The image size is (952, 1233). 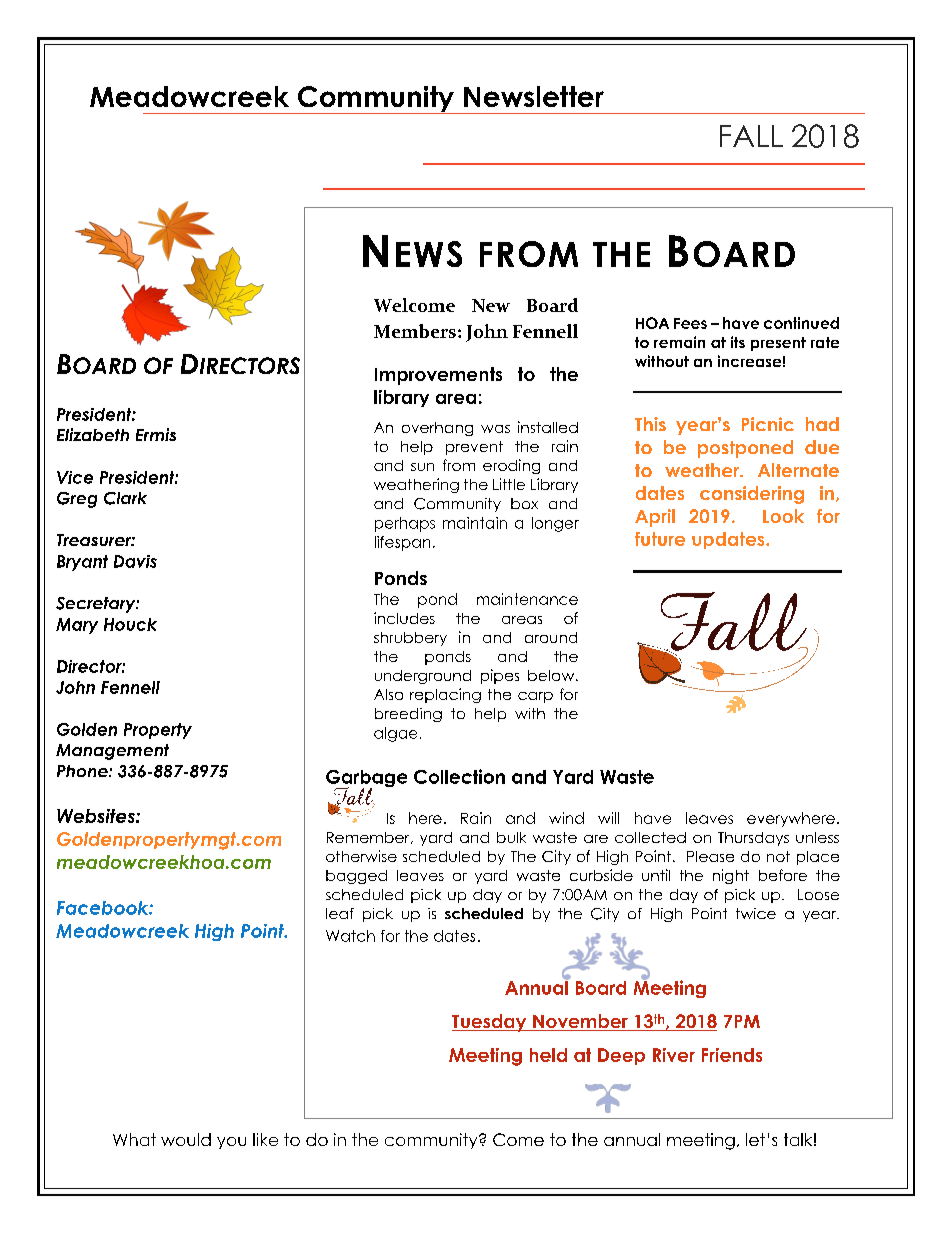 I want to click on Ermis, so click(x=156, y=434).
